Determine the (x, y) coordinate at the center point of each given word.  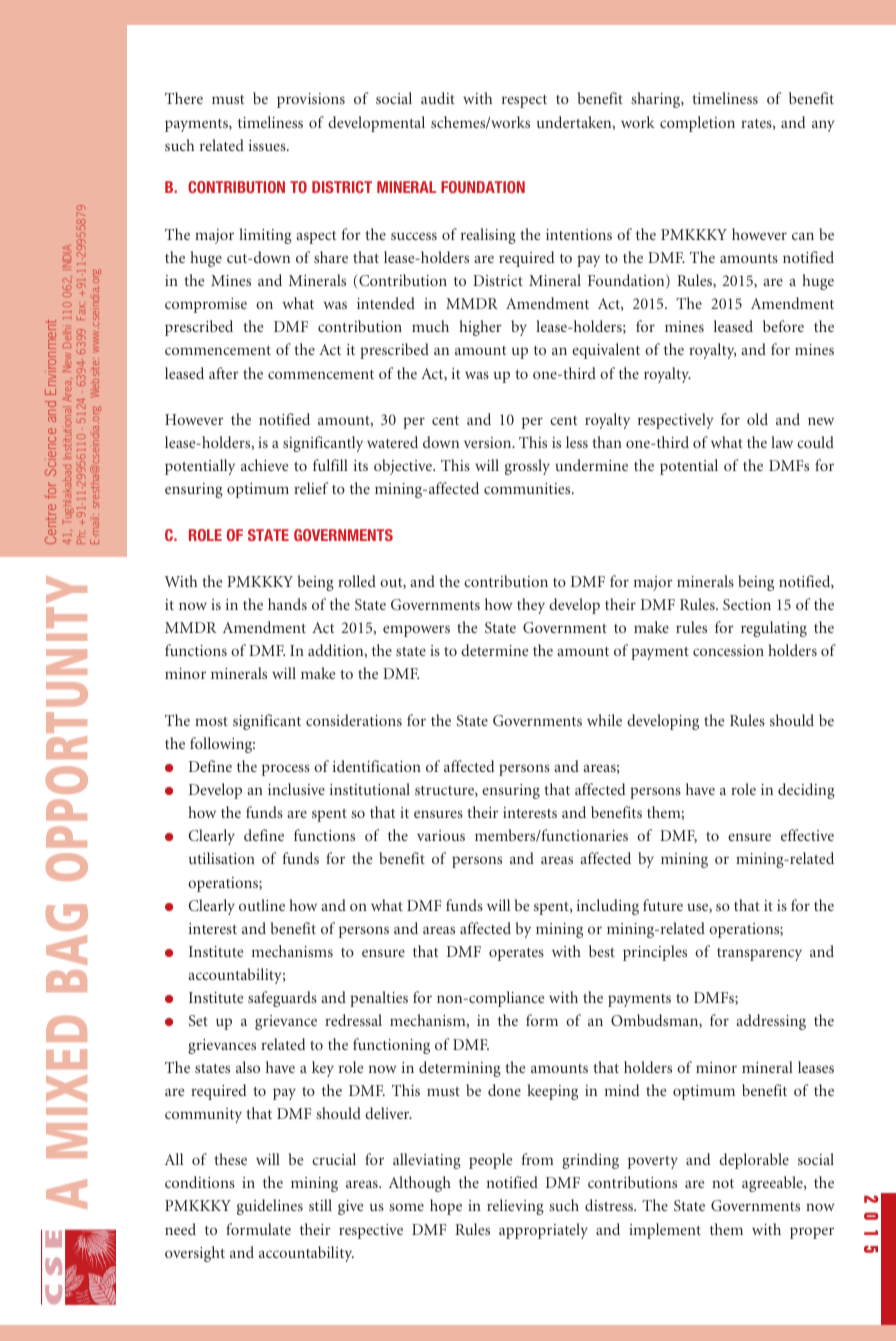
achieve (264, 465)
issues (268, 145)
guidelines (270, 1207)
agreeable (773, 1184)
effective (807, 835)
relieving (515, 1207)
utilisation (222, 858)
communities (528, 488)
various (441, 835)
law (782, 442)
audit (438, 98)
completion (697, 124)
